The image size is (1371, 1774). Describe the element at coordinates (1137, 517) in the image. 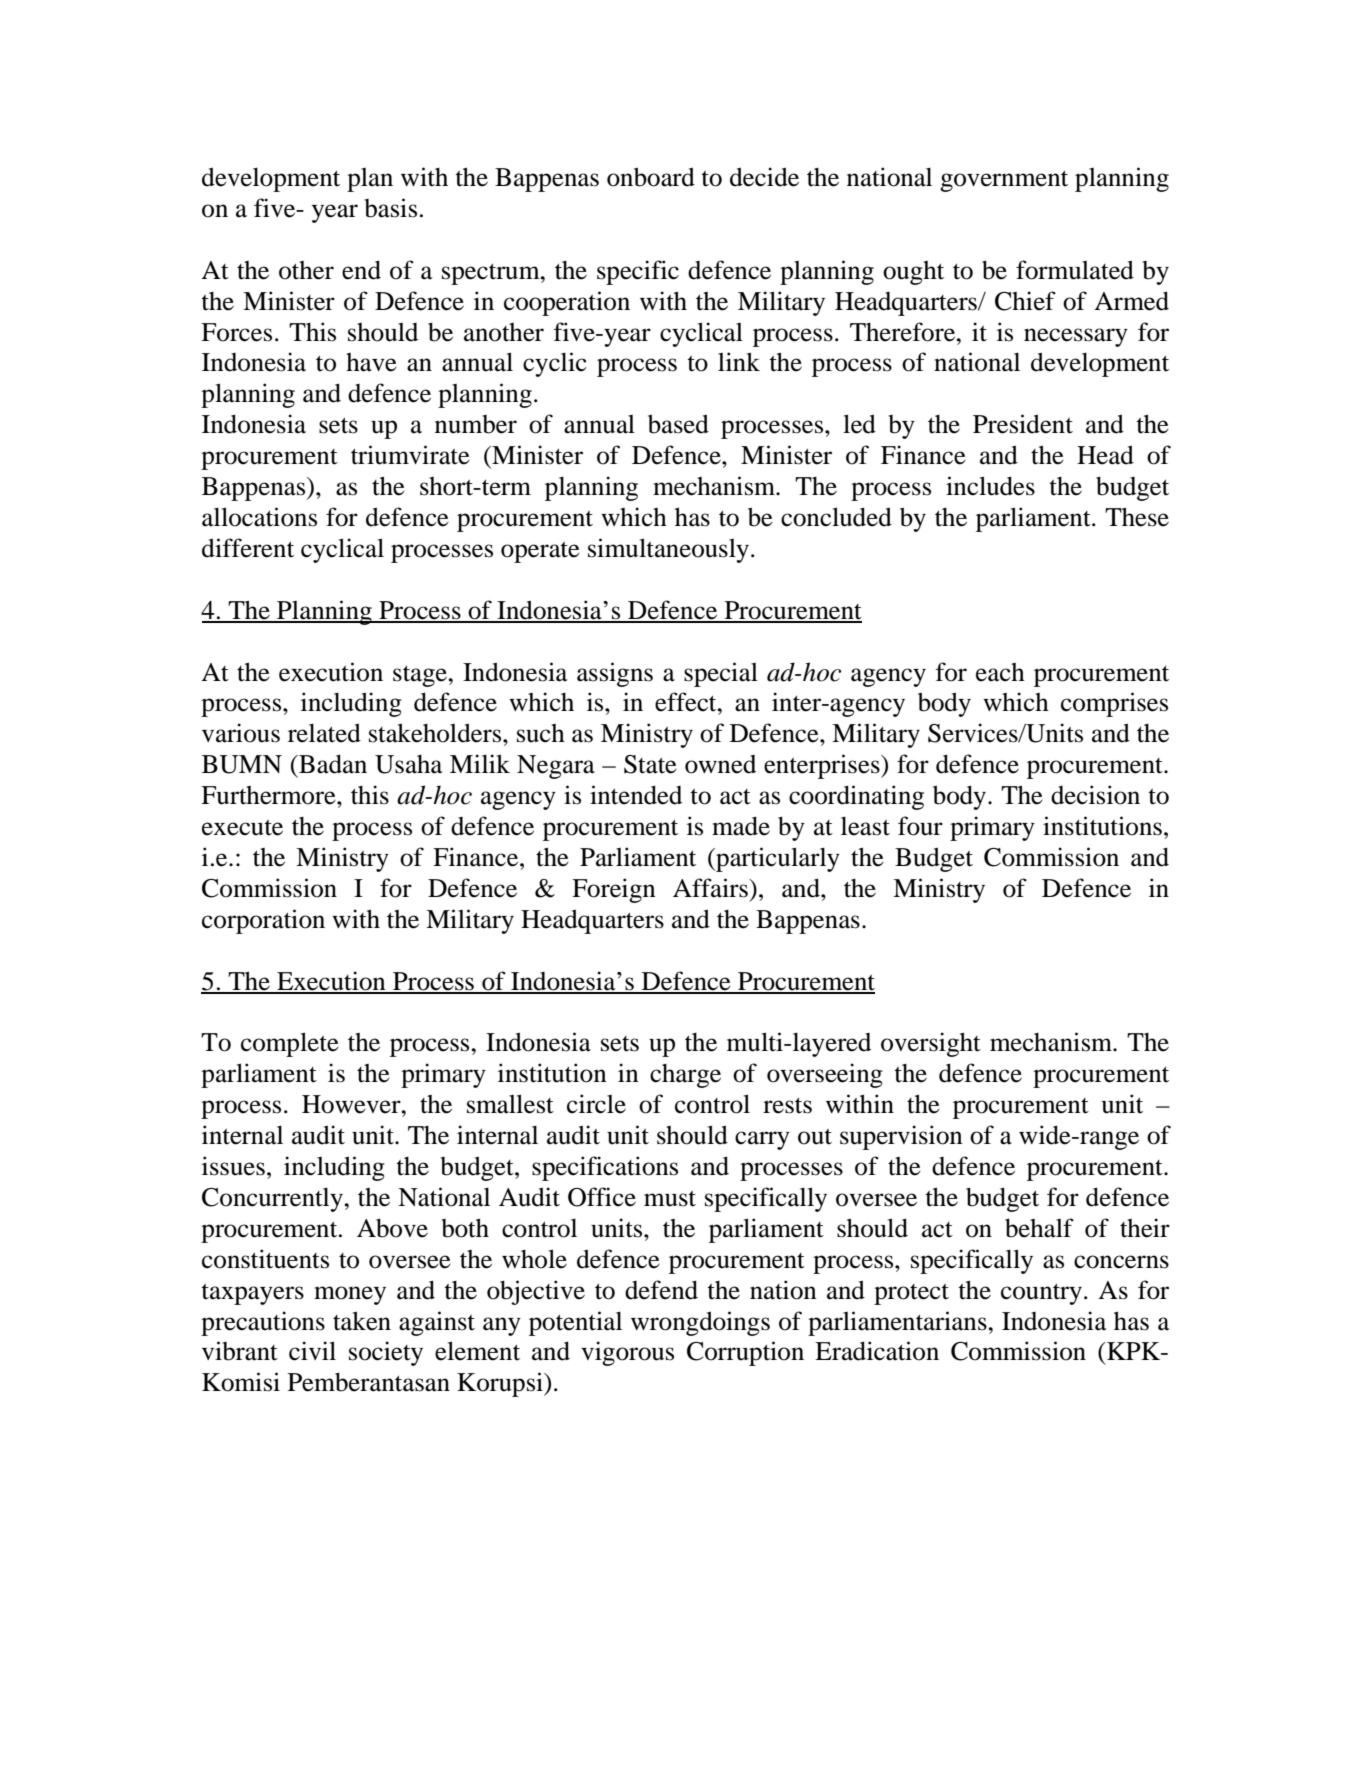

I see `These` at that location.
